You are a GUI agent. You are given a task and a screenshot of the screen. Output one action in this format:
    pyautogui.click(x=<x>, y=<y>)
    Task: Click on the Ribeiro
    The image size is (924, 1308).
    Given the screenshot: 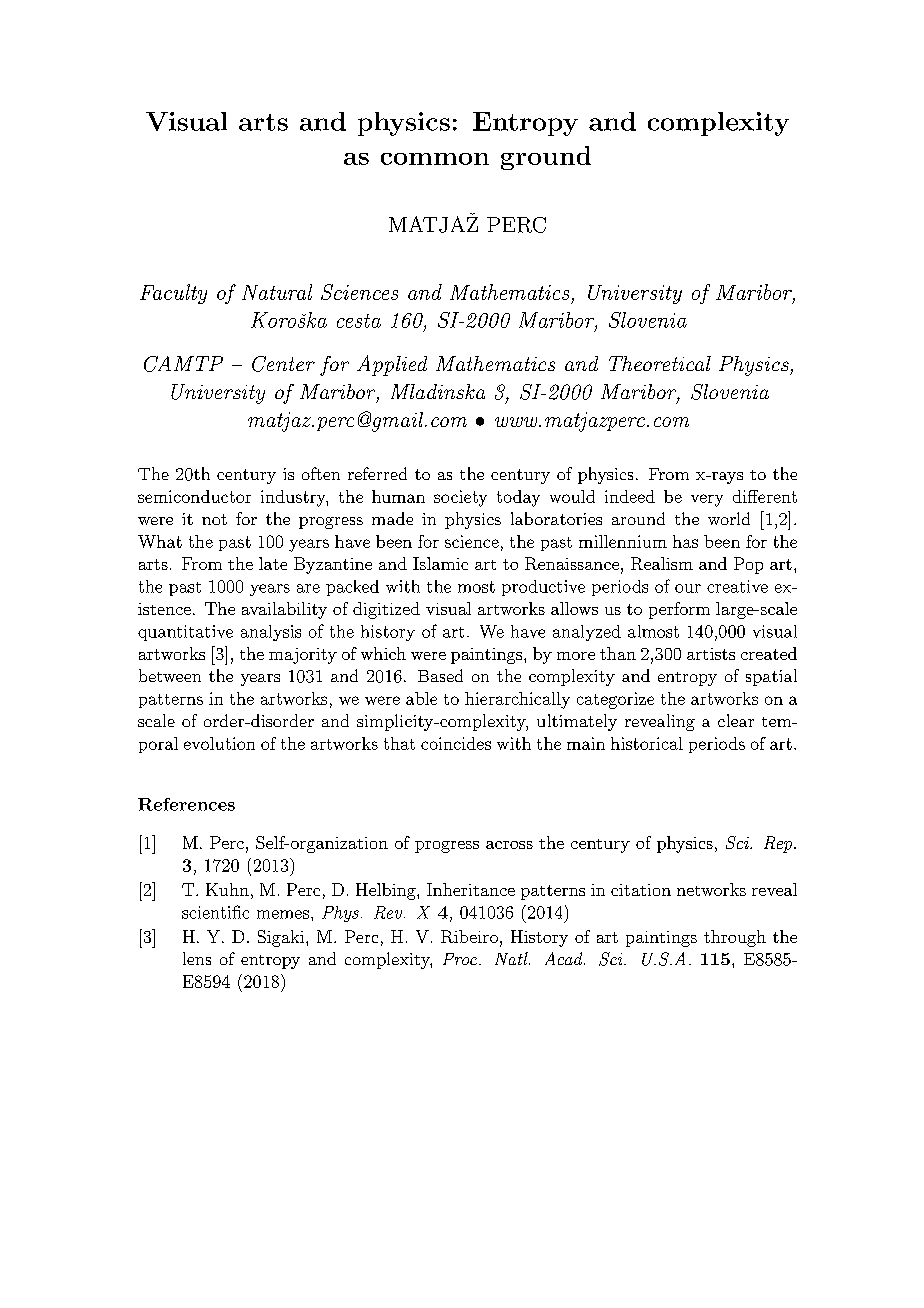 What is the action you would take?
    pyautogui.click(x=469, y=936)
